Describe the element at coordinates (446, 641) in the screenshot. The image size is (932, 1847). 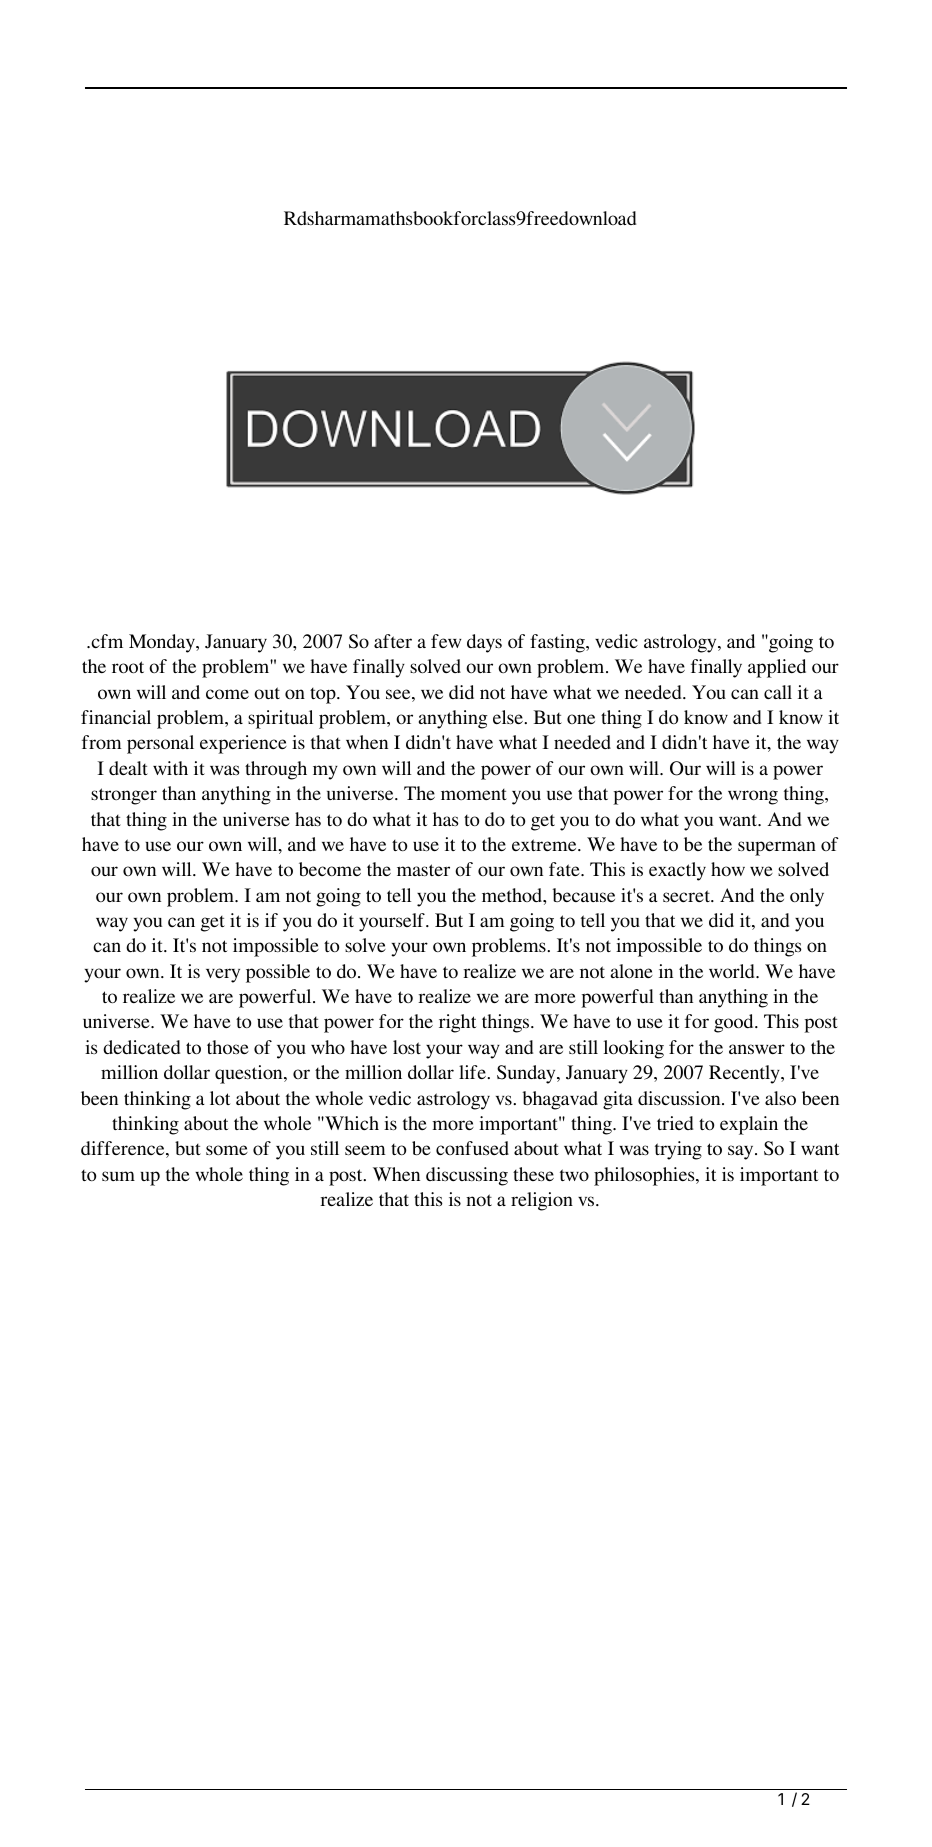
I see `few` at that location.
